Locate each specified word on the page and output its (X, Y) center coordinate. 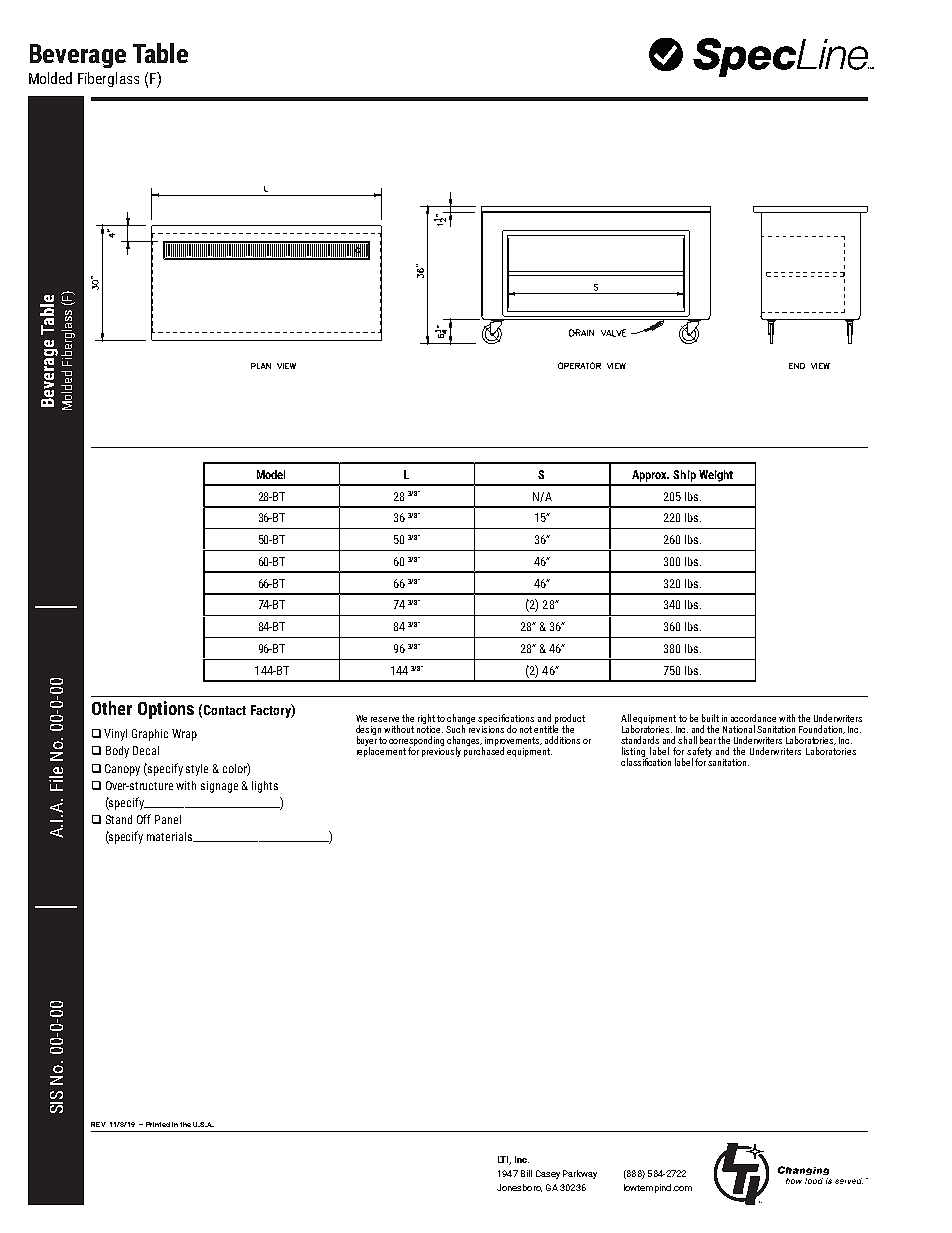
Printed (158, 1124)
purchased (484, 751)
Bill (526, 1173)
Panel (168, 819)
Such (457, 728)
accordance (753, 718)
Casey (548, 1174)
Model (271, 474)
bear (709, 740)
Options (166, 710)
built (710, 718)
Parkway (580, 1174)
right (426, 720)
